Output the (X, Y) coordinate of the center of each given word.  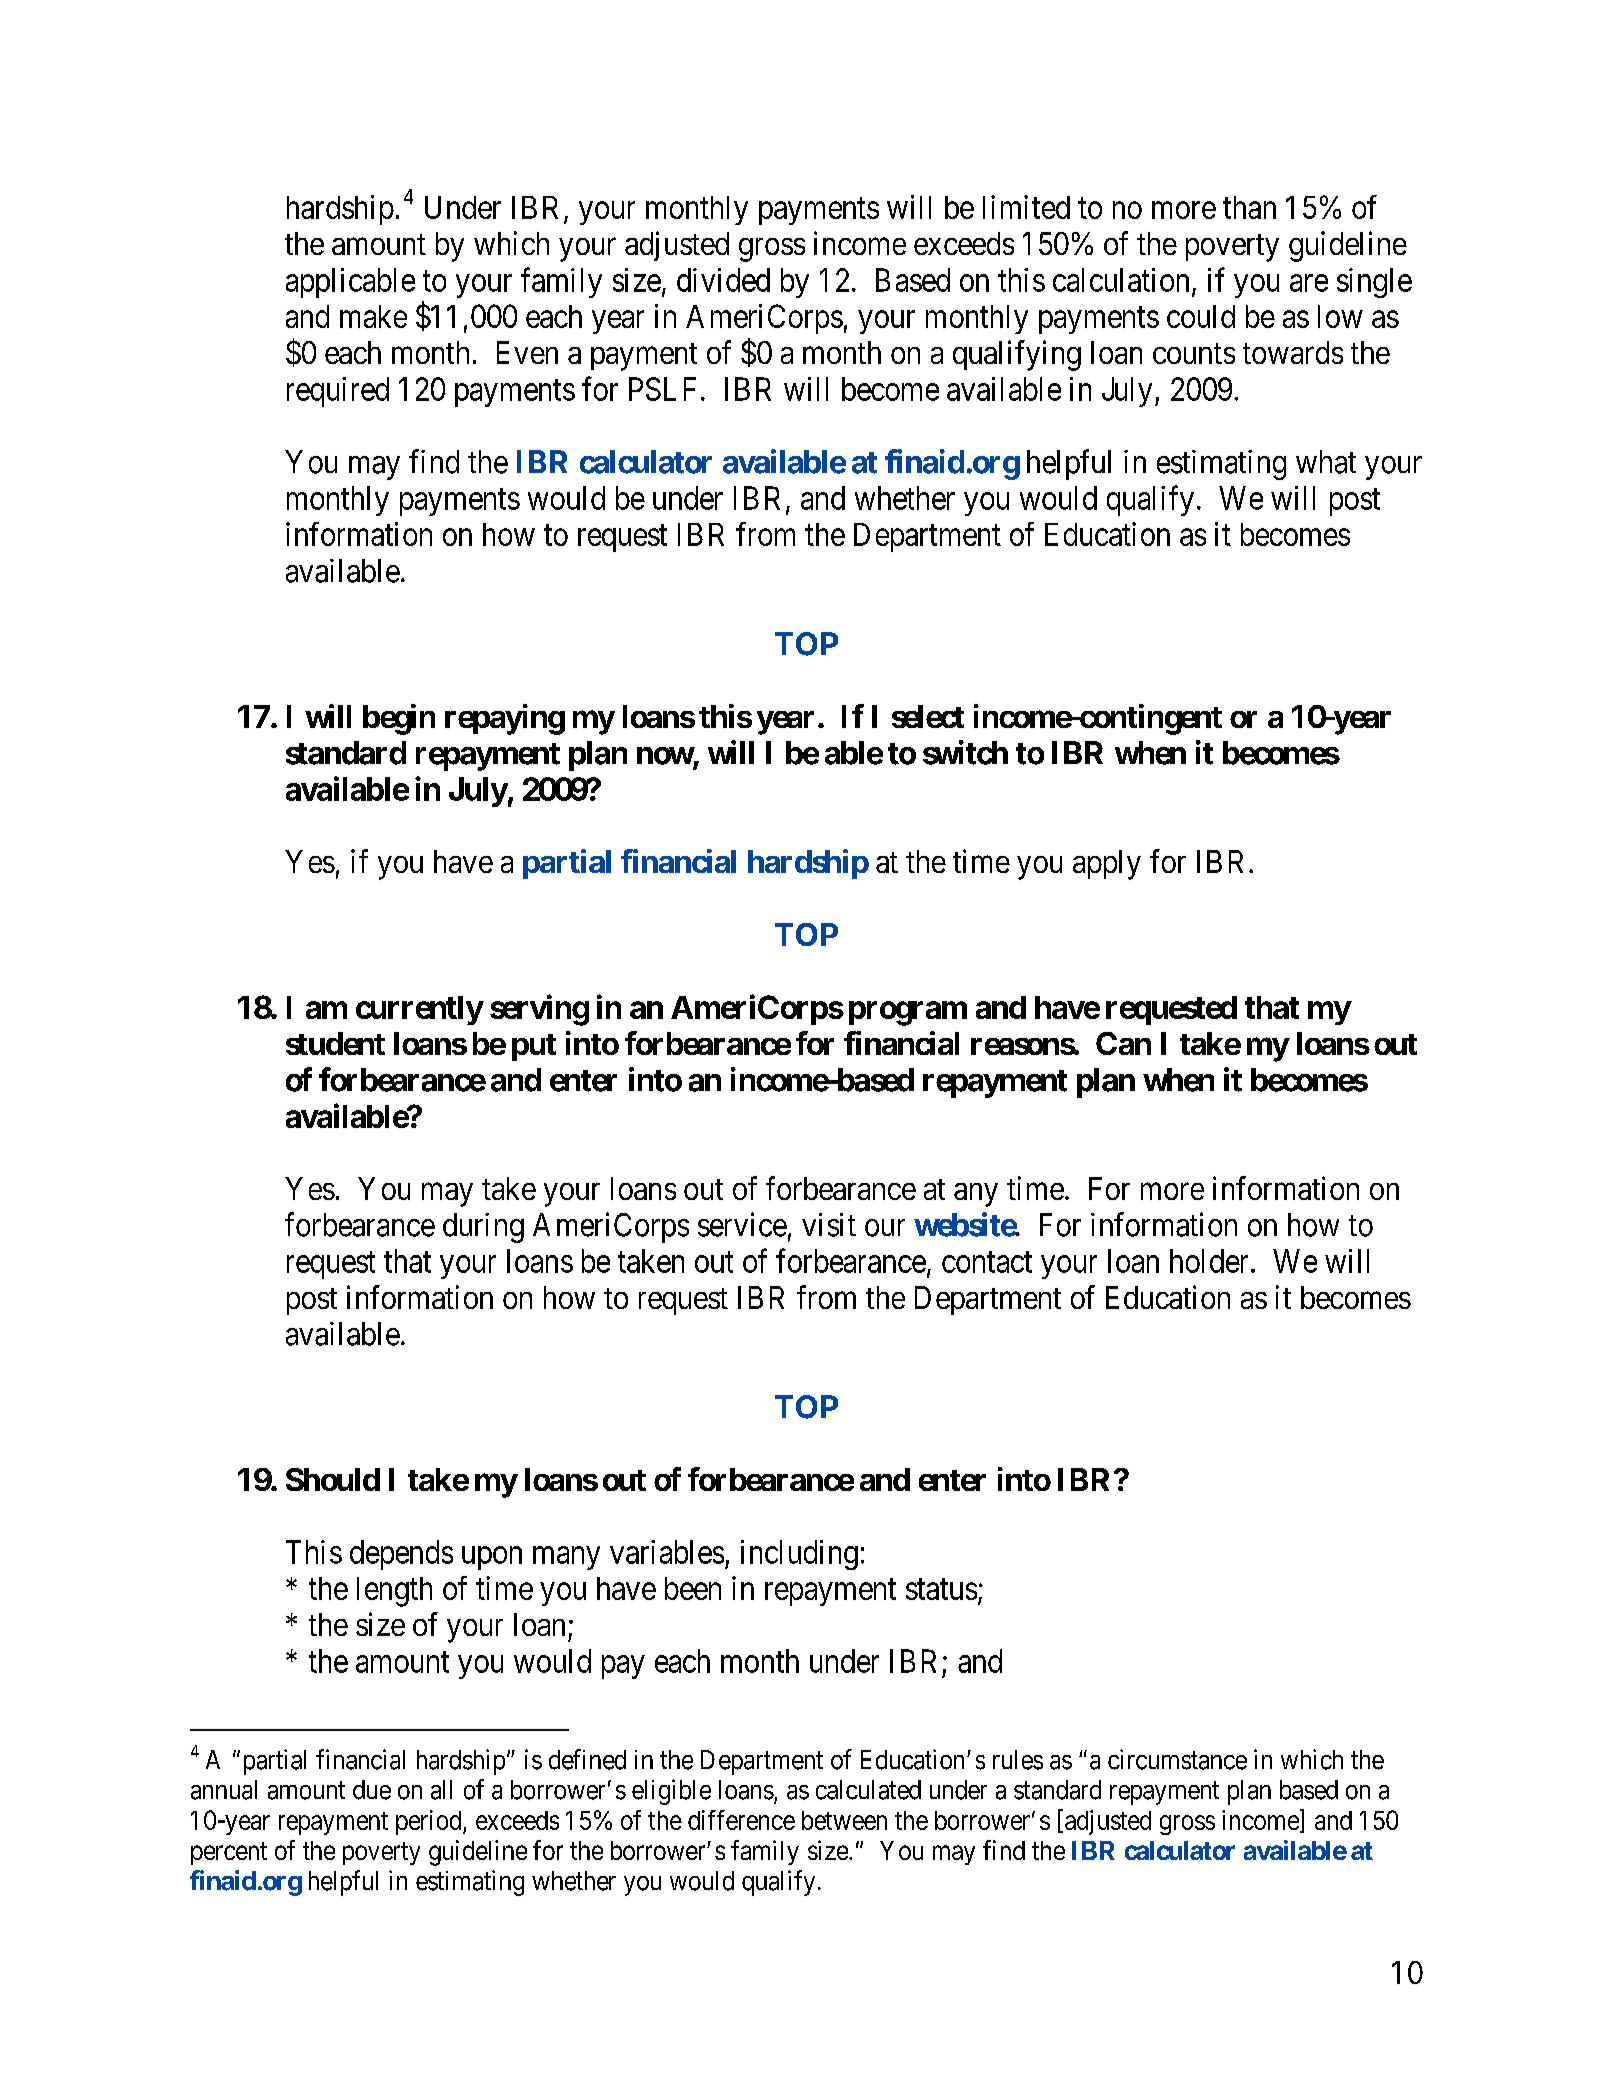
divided (723, 280)
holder (1211, 1261)
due (372, 1790)
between (844, 1820)
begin (399, 719)
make (373, 316)
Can (1123, 1043)
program (908, 1013)
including (799, 1555)
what (1326, 462)
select (928, 716)
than (1249, 207)
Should (333, 1479)
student (335, 1043)
